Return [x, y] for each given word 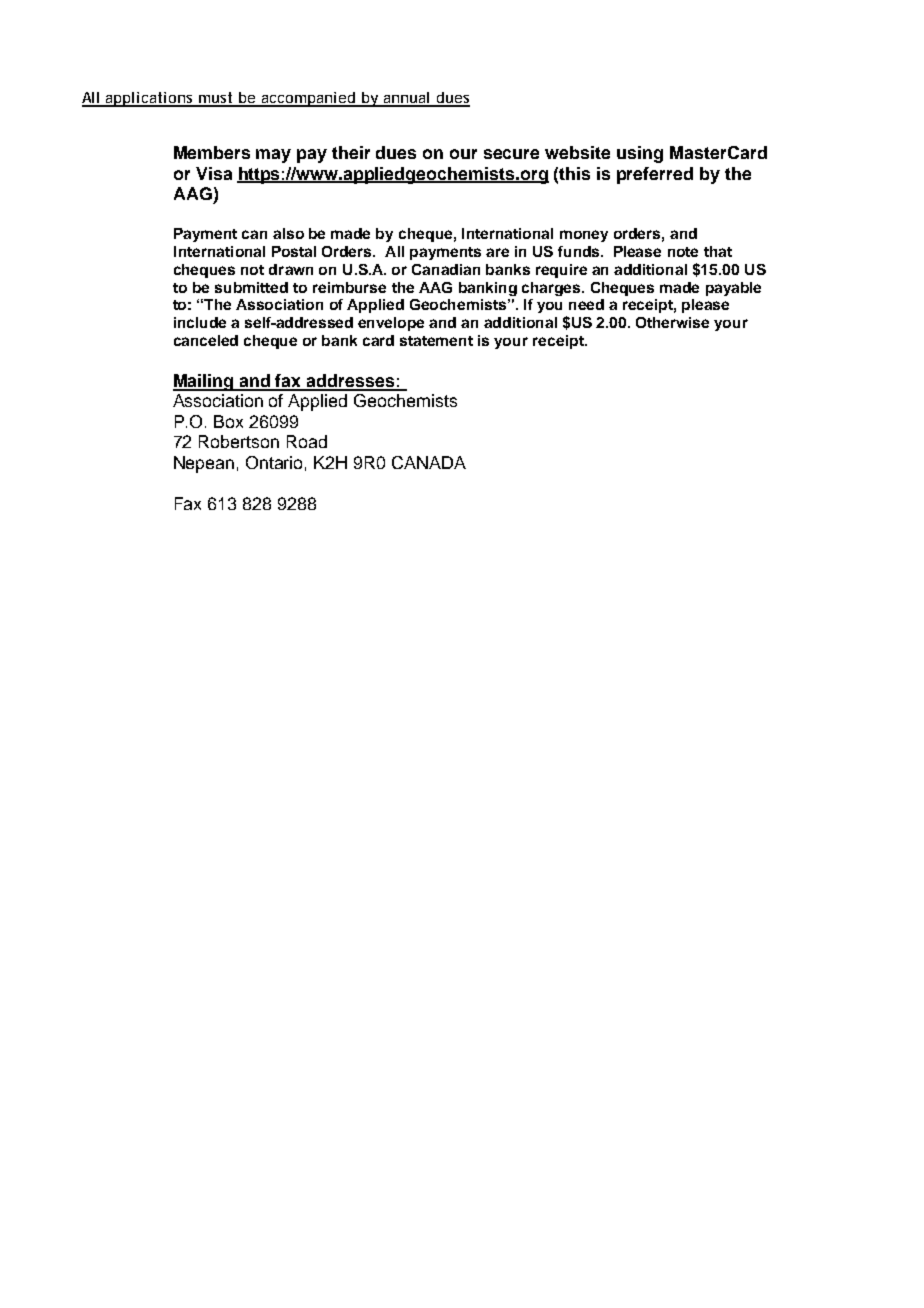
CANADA [429, 462]
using [640, 154]
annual [406, 99]
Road [307, 441]
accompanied [309, 99]
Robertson [239, 441]
